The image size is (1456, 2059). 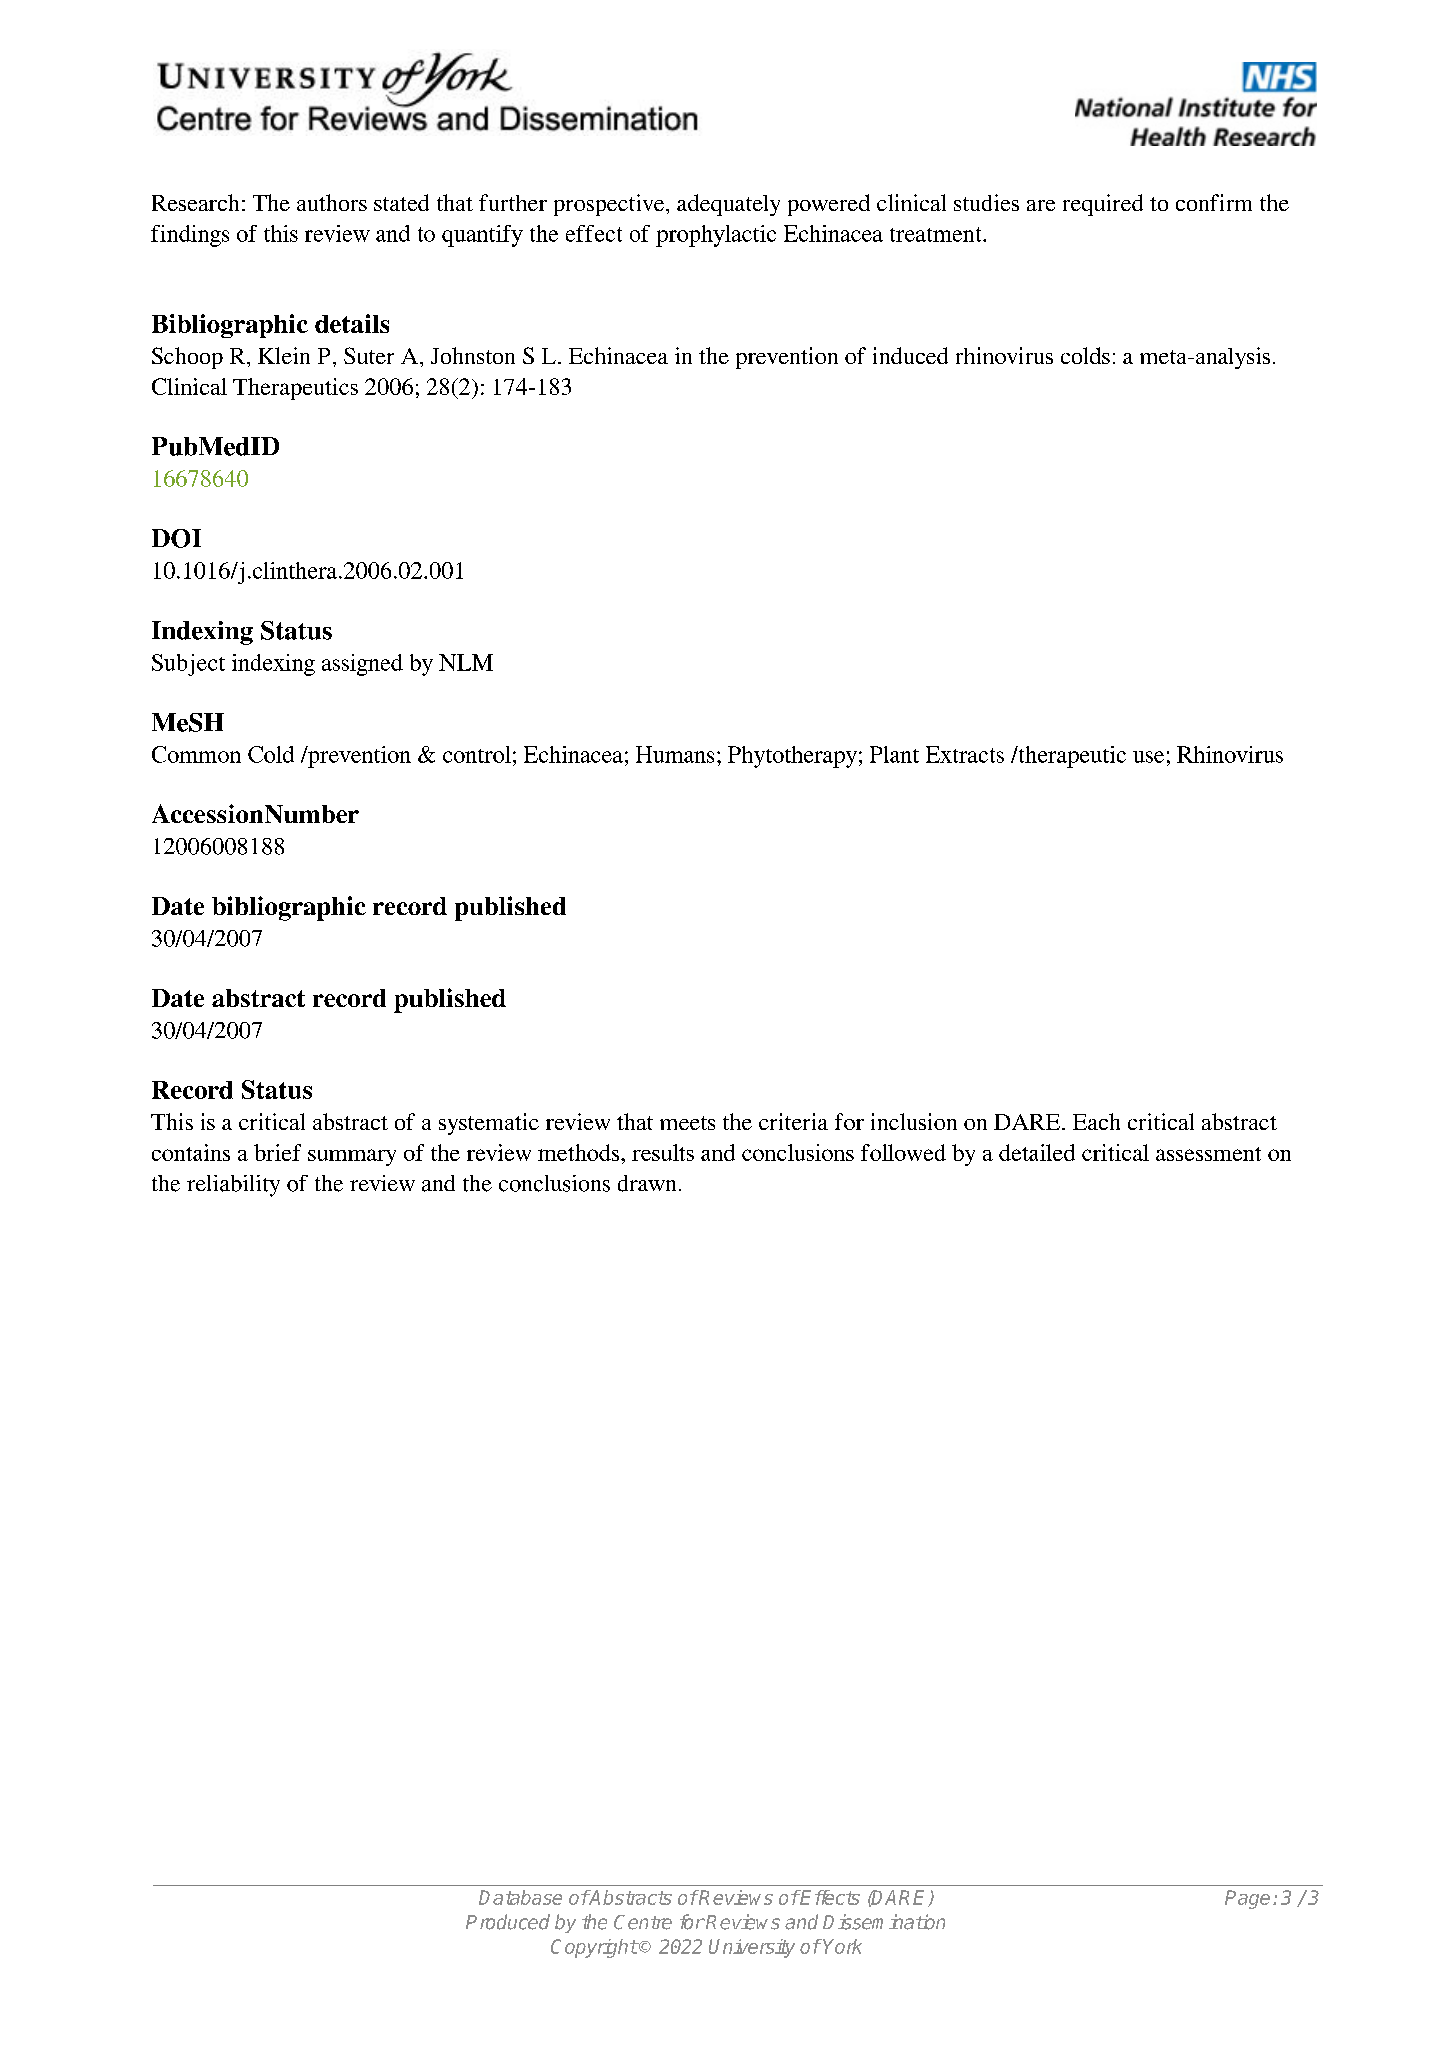 What do you see at coordinates (1103, 205) in the page?
I see `required` at bounding box center [1103, 205].
